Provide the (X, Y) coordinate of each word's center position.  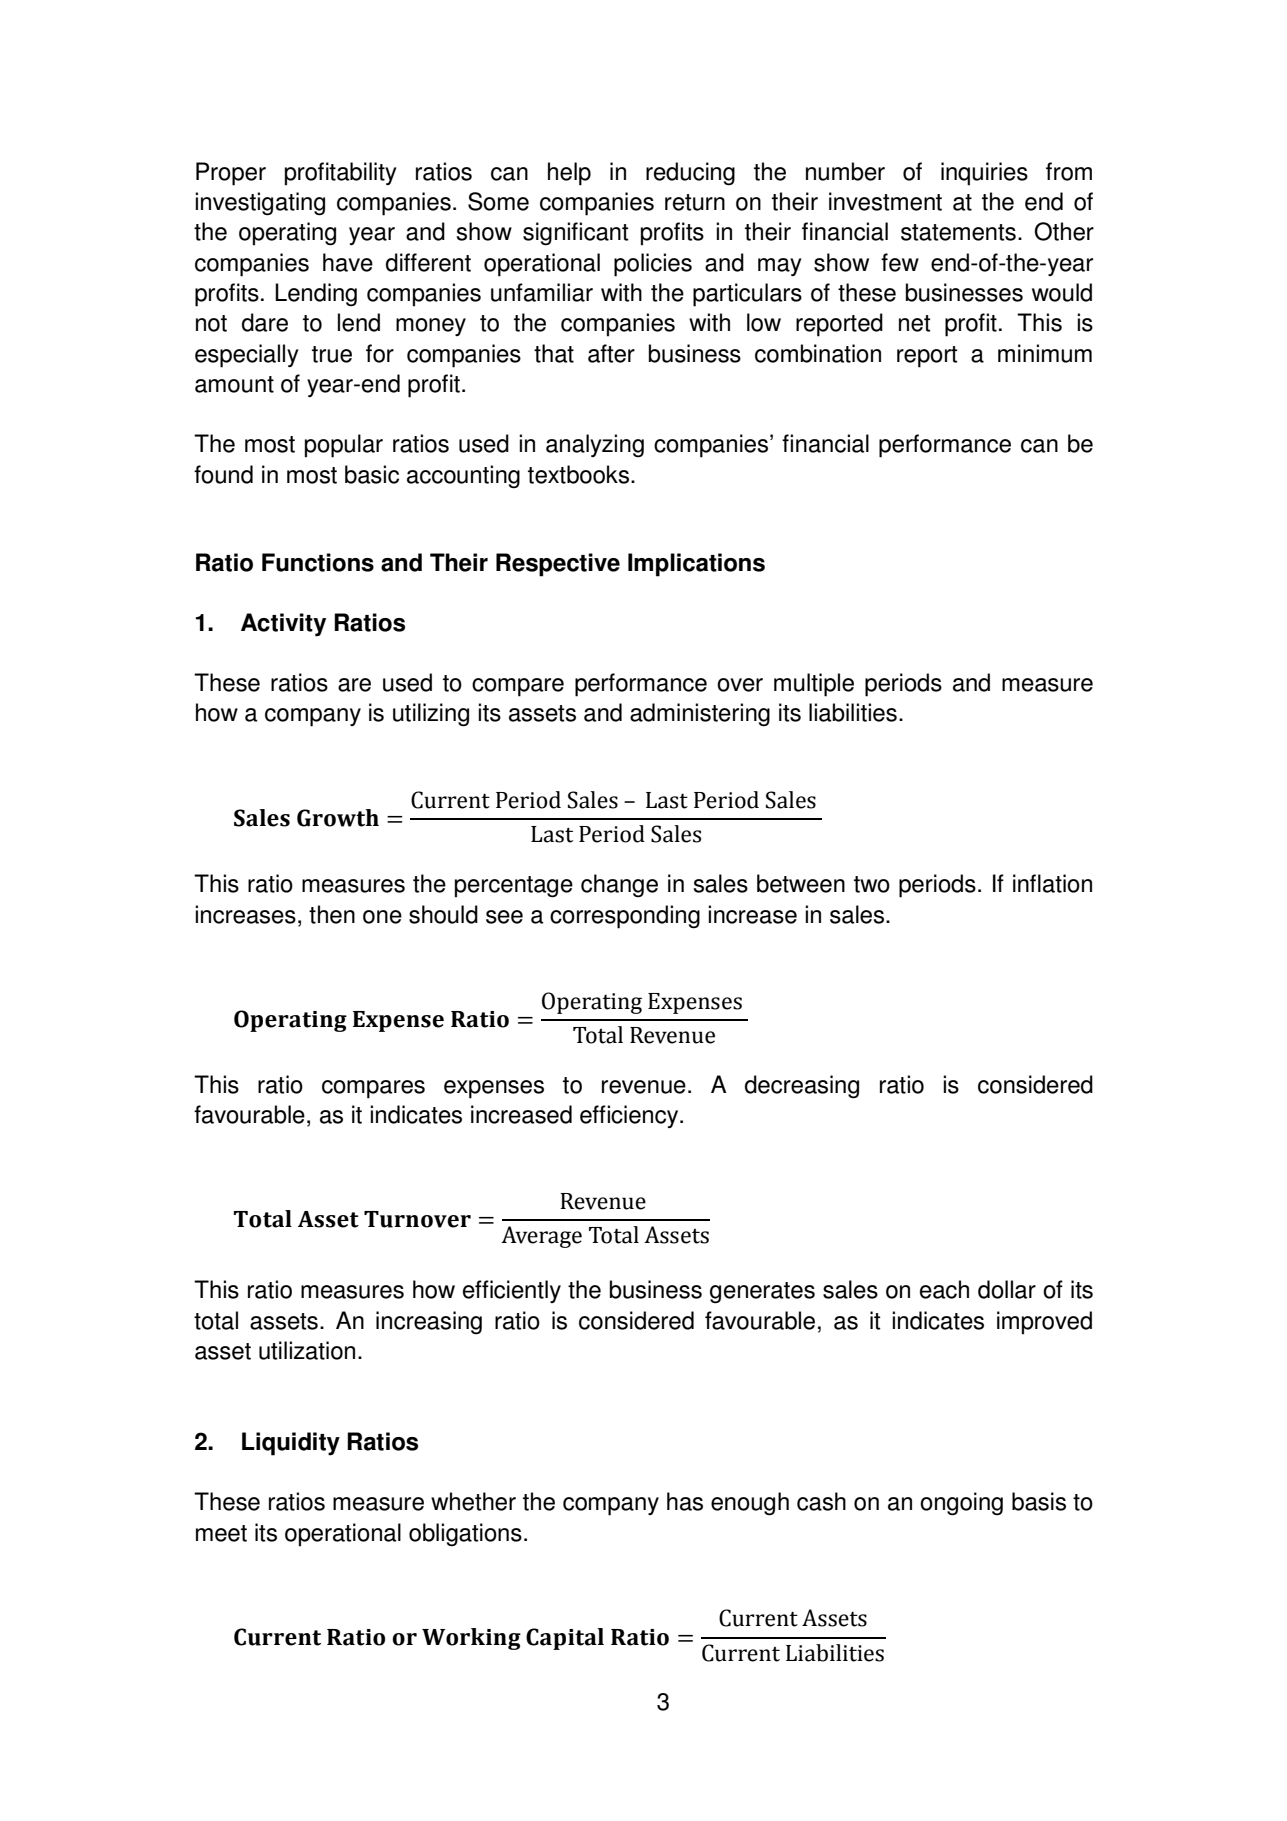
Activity (283, 625)
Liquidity (291, 1444)
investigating (260, 204)
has (685, 1501)
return (695, 202)
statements (958, 232)
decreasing (802, 1087)
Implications (696, 565)
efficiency (630, 1116)
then (332, 914)
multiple (814, 685)
